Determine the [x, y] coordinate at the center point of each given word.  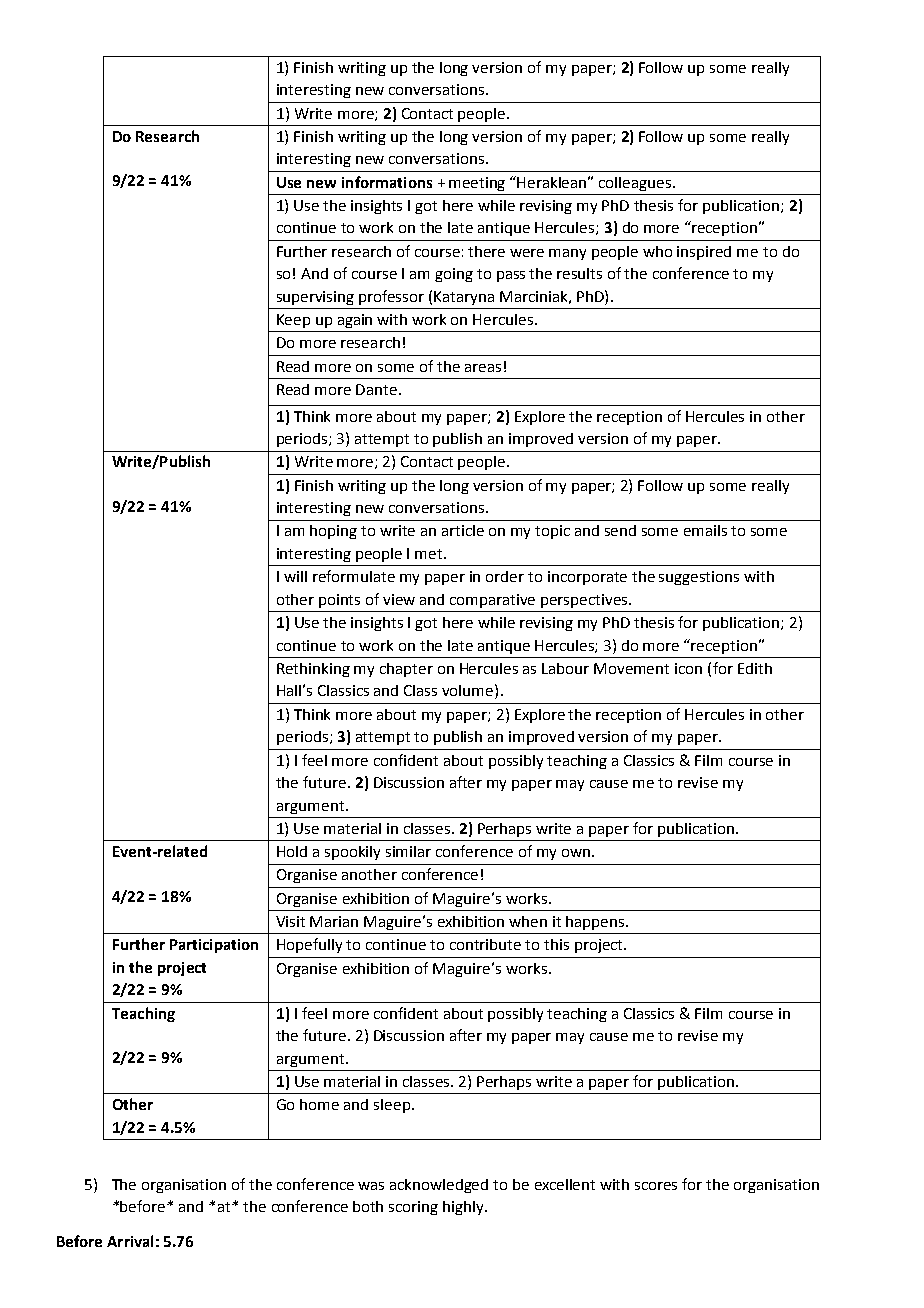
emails [705, 530]
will [295, 576]
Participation [214, 946]
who [657, 251]
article [463, 530]
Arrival [130, 1241]
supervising [315, 298]
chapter [406, 670]
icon [688, 668]
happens [596, 923]
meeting [477, 184]
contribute [485, 944]
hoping [333, 532]
